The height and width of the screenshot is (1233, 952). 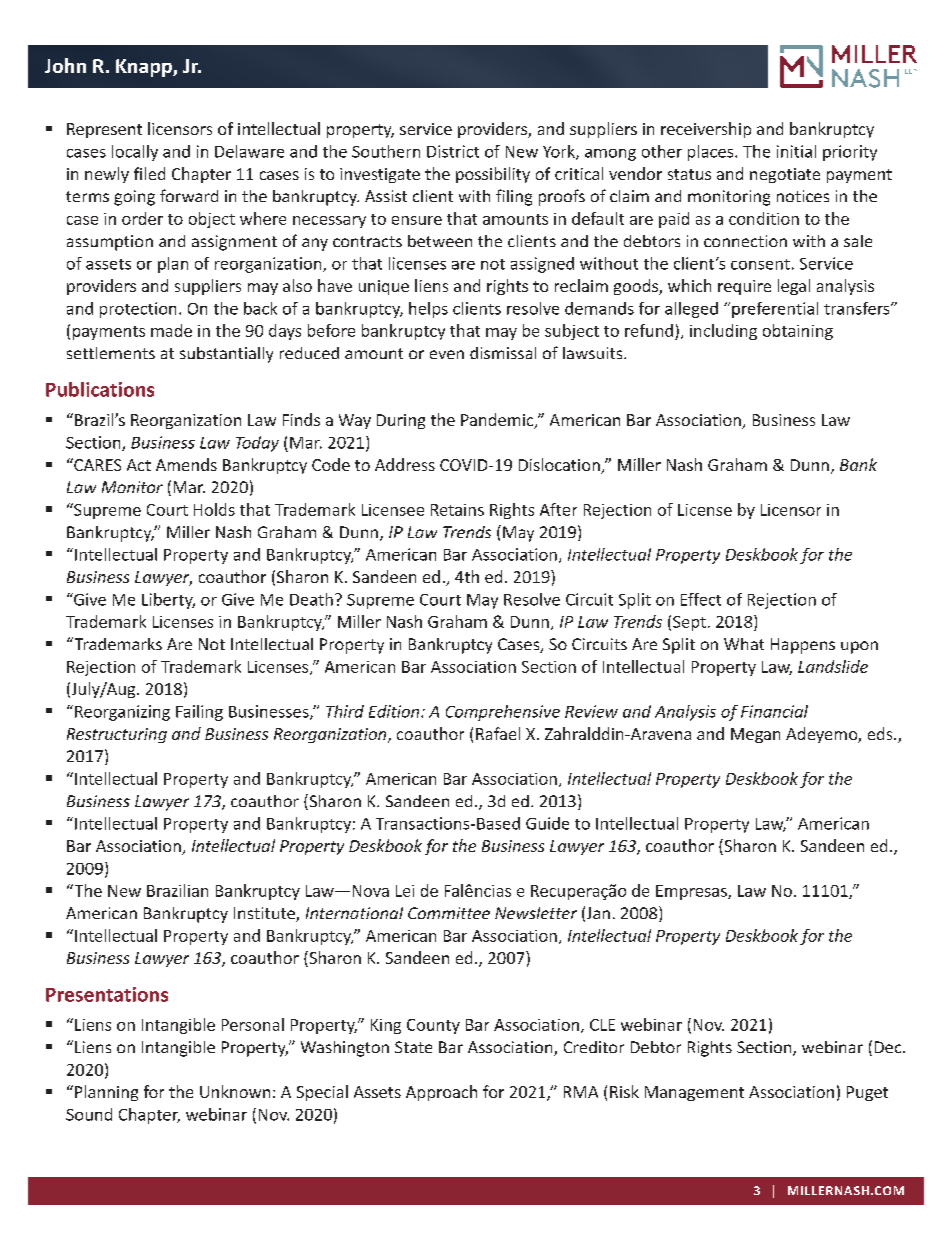 I want to click on Liberty, so click(x=168, y=601).
